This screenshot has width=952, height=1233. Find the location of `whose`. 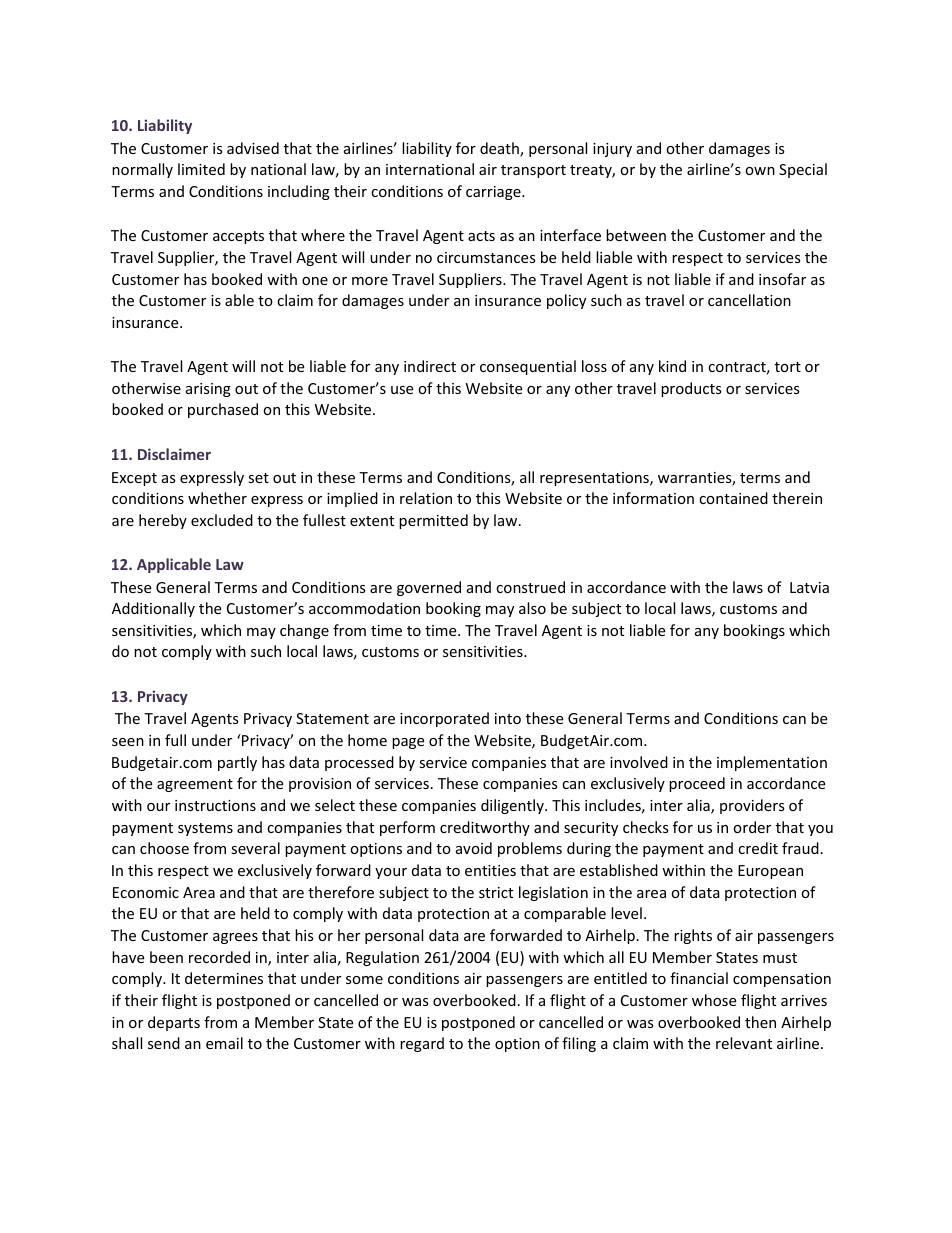

whose is located at coordinates (714, 1000).
